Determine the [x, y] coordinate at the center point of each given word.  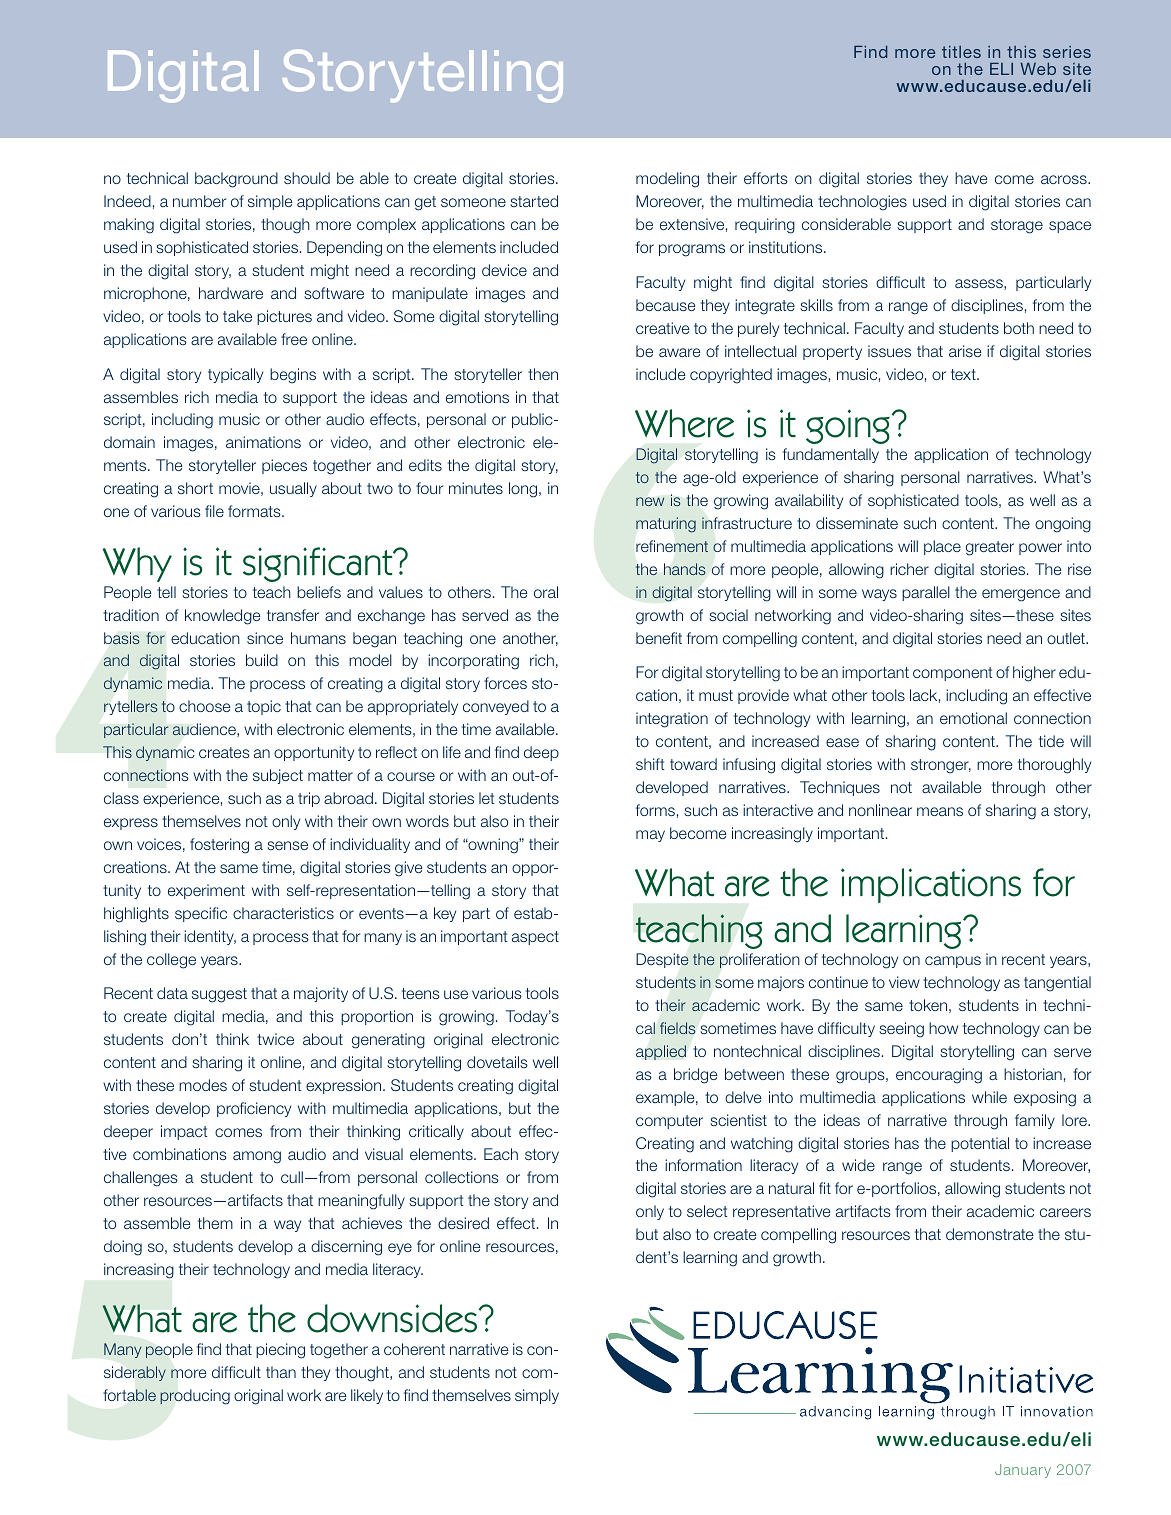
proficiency [254, 1109]
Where [684, 423]
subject [278, 776]
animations [263, 442]
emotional [973, 718]
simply [537, 1396]
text [964, 374]
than [281, 1372]
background [236, 180]
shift [650, 764]
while [989, 1097]
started [534, 201]
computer [669, 1122]
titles [961, 52]
